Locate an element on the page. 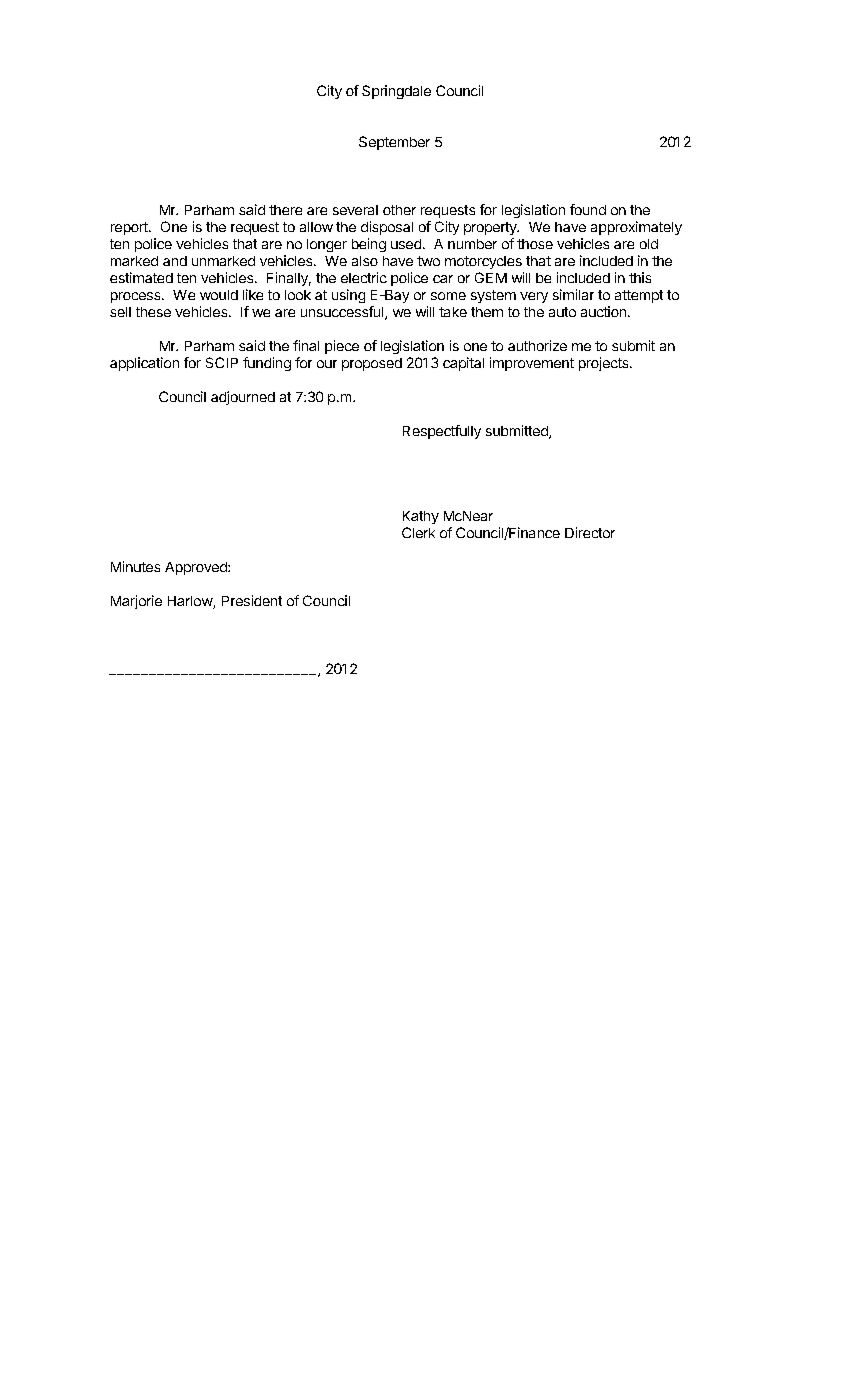  this is located at coordinates (640, 277).
